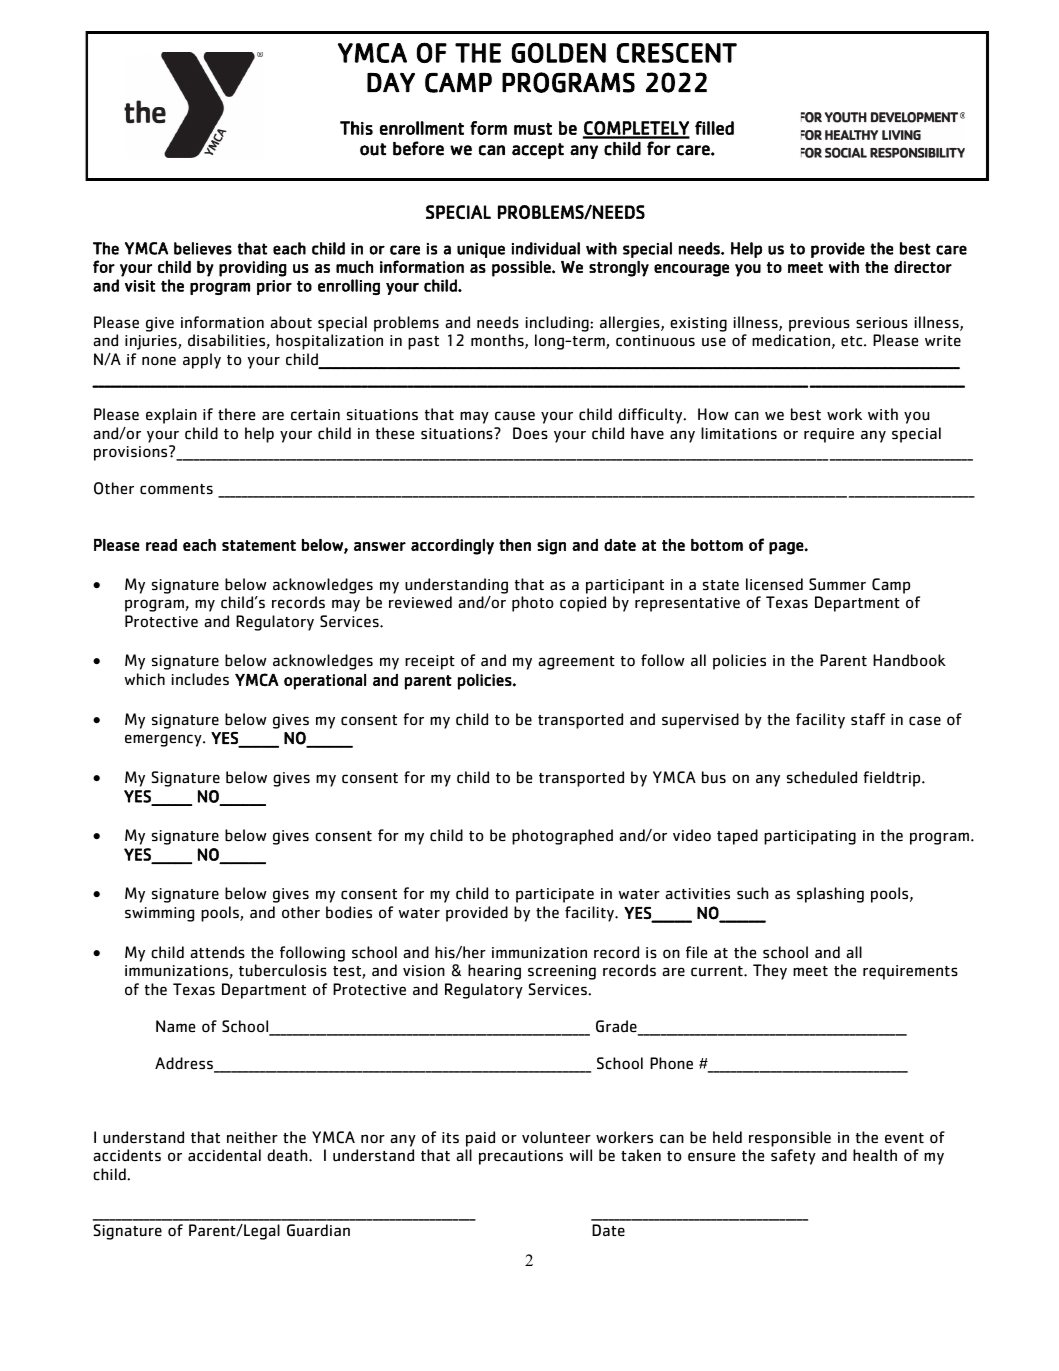  What do you see at coordinates (202, 361) in the document?
I see `apply` at bounding box center [202, 361].
